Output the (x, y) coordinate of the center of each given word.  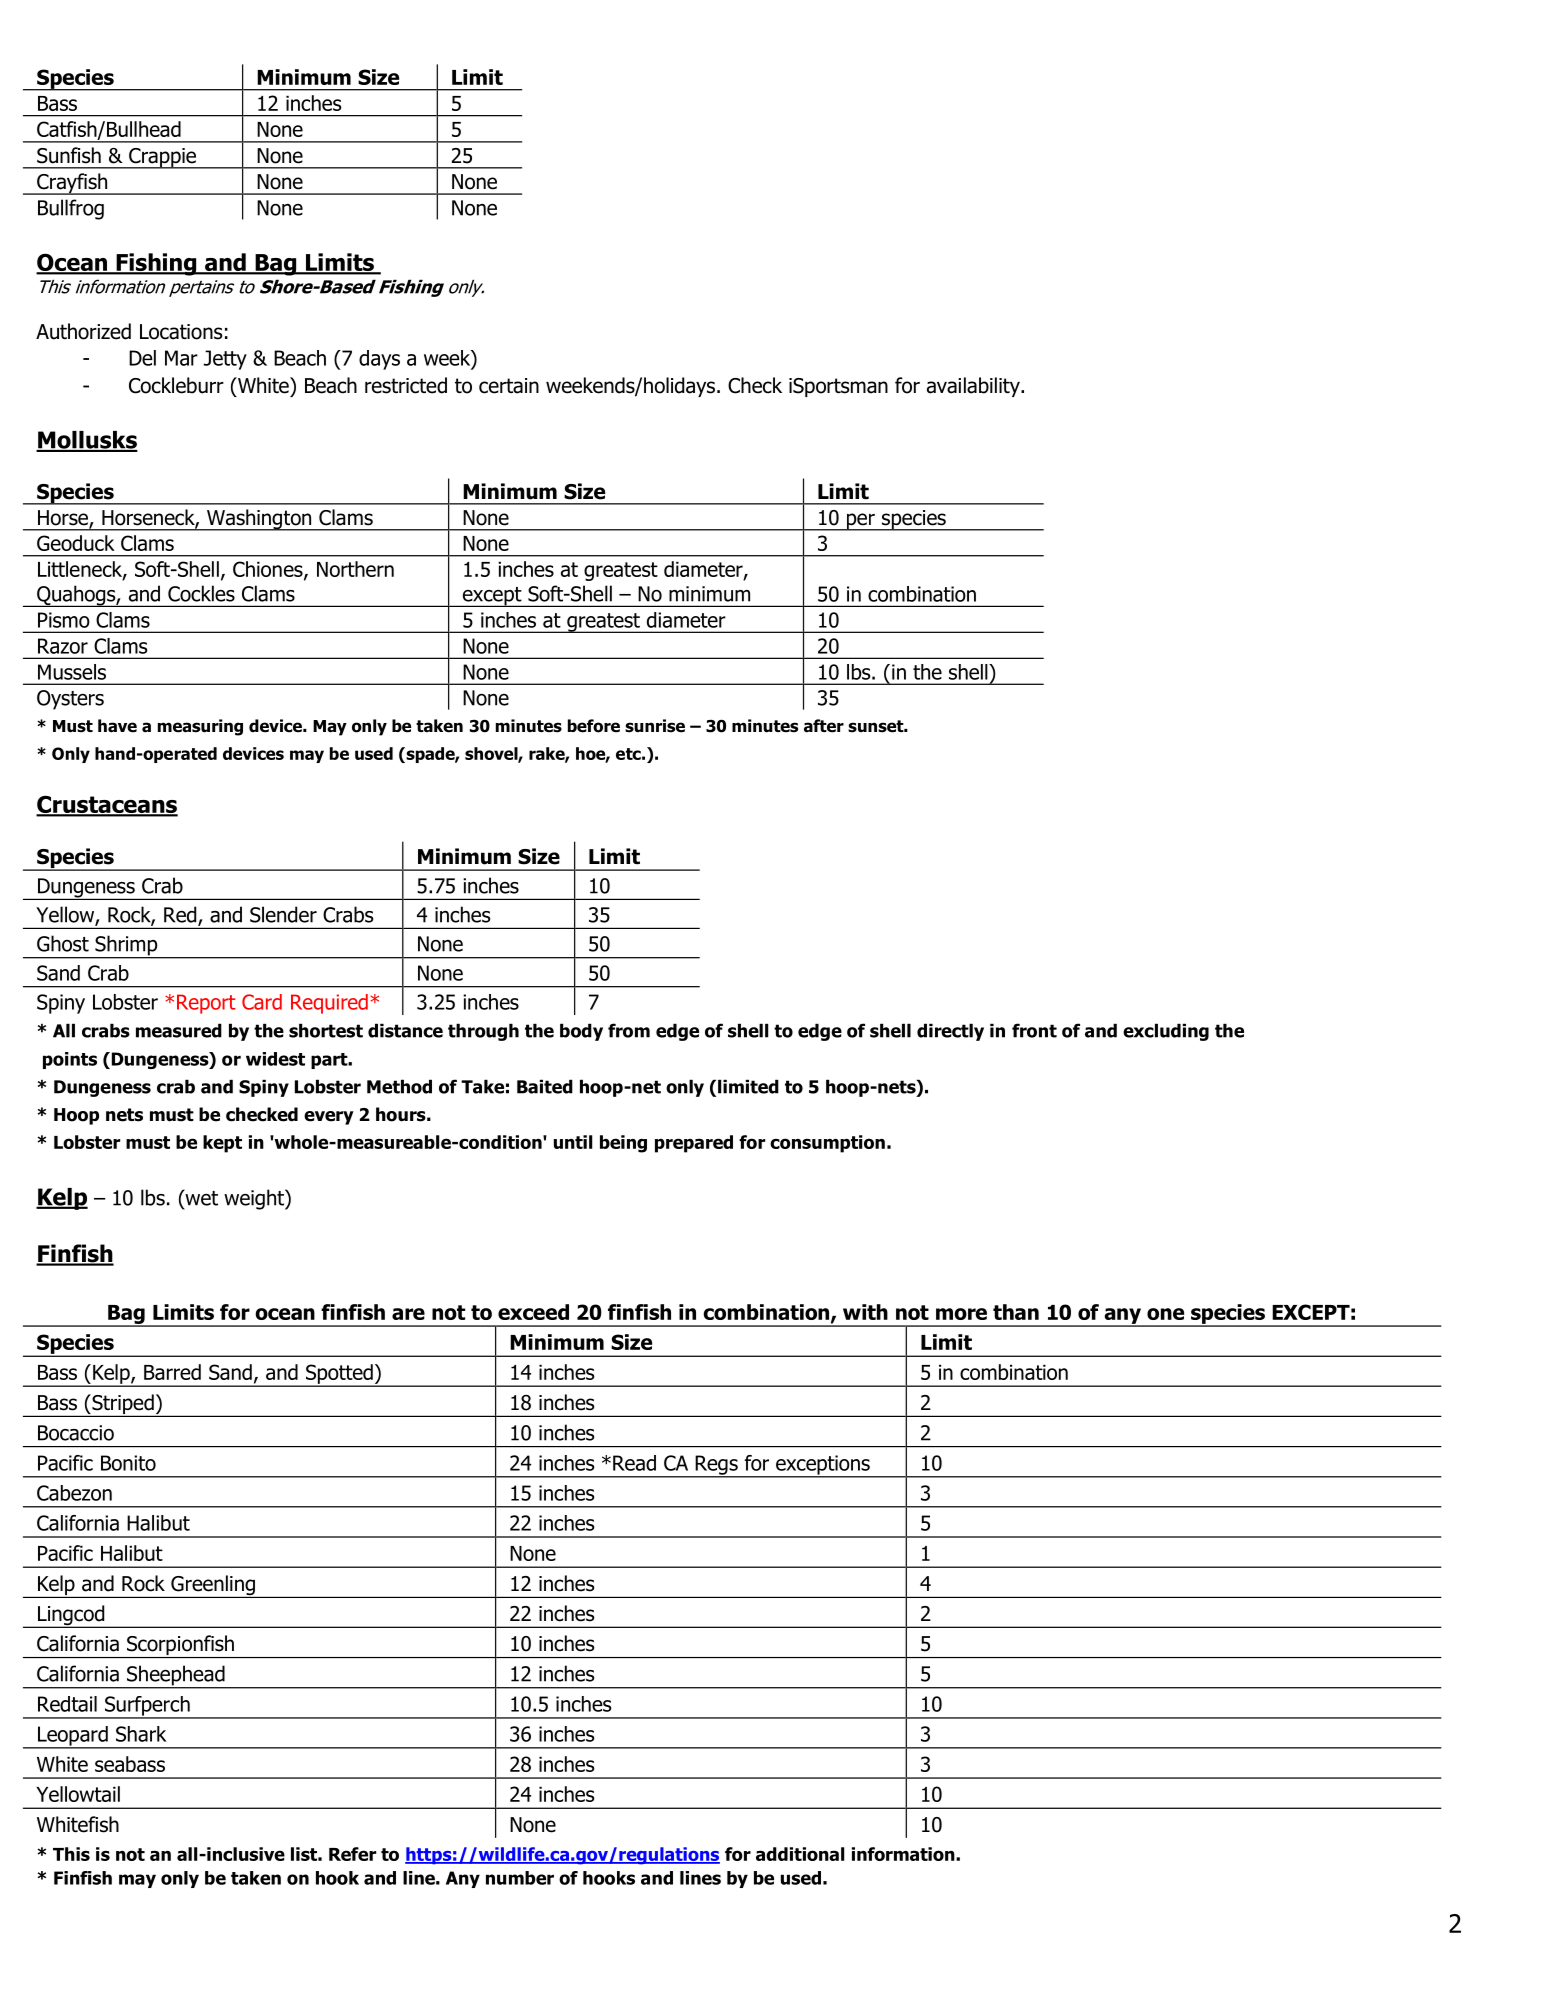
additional (800, 1854)
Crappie (162, 158)
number (520, 1878)
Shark (141, 1734)
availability (974, 387)
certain (509, 386)
